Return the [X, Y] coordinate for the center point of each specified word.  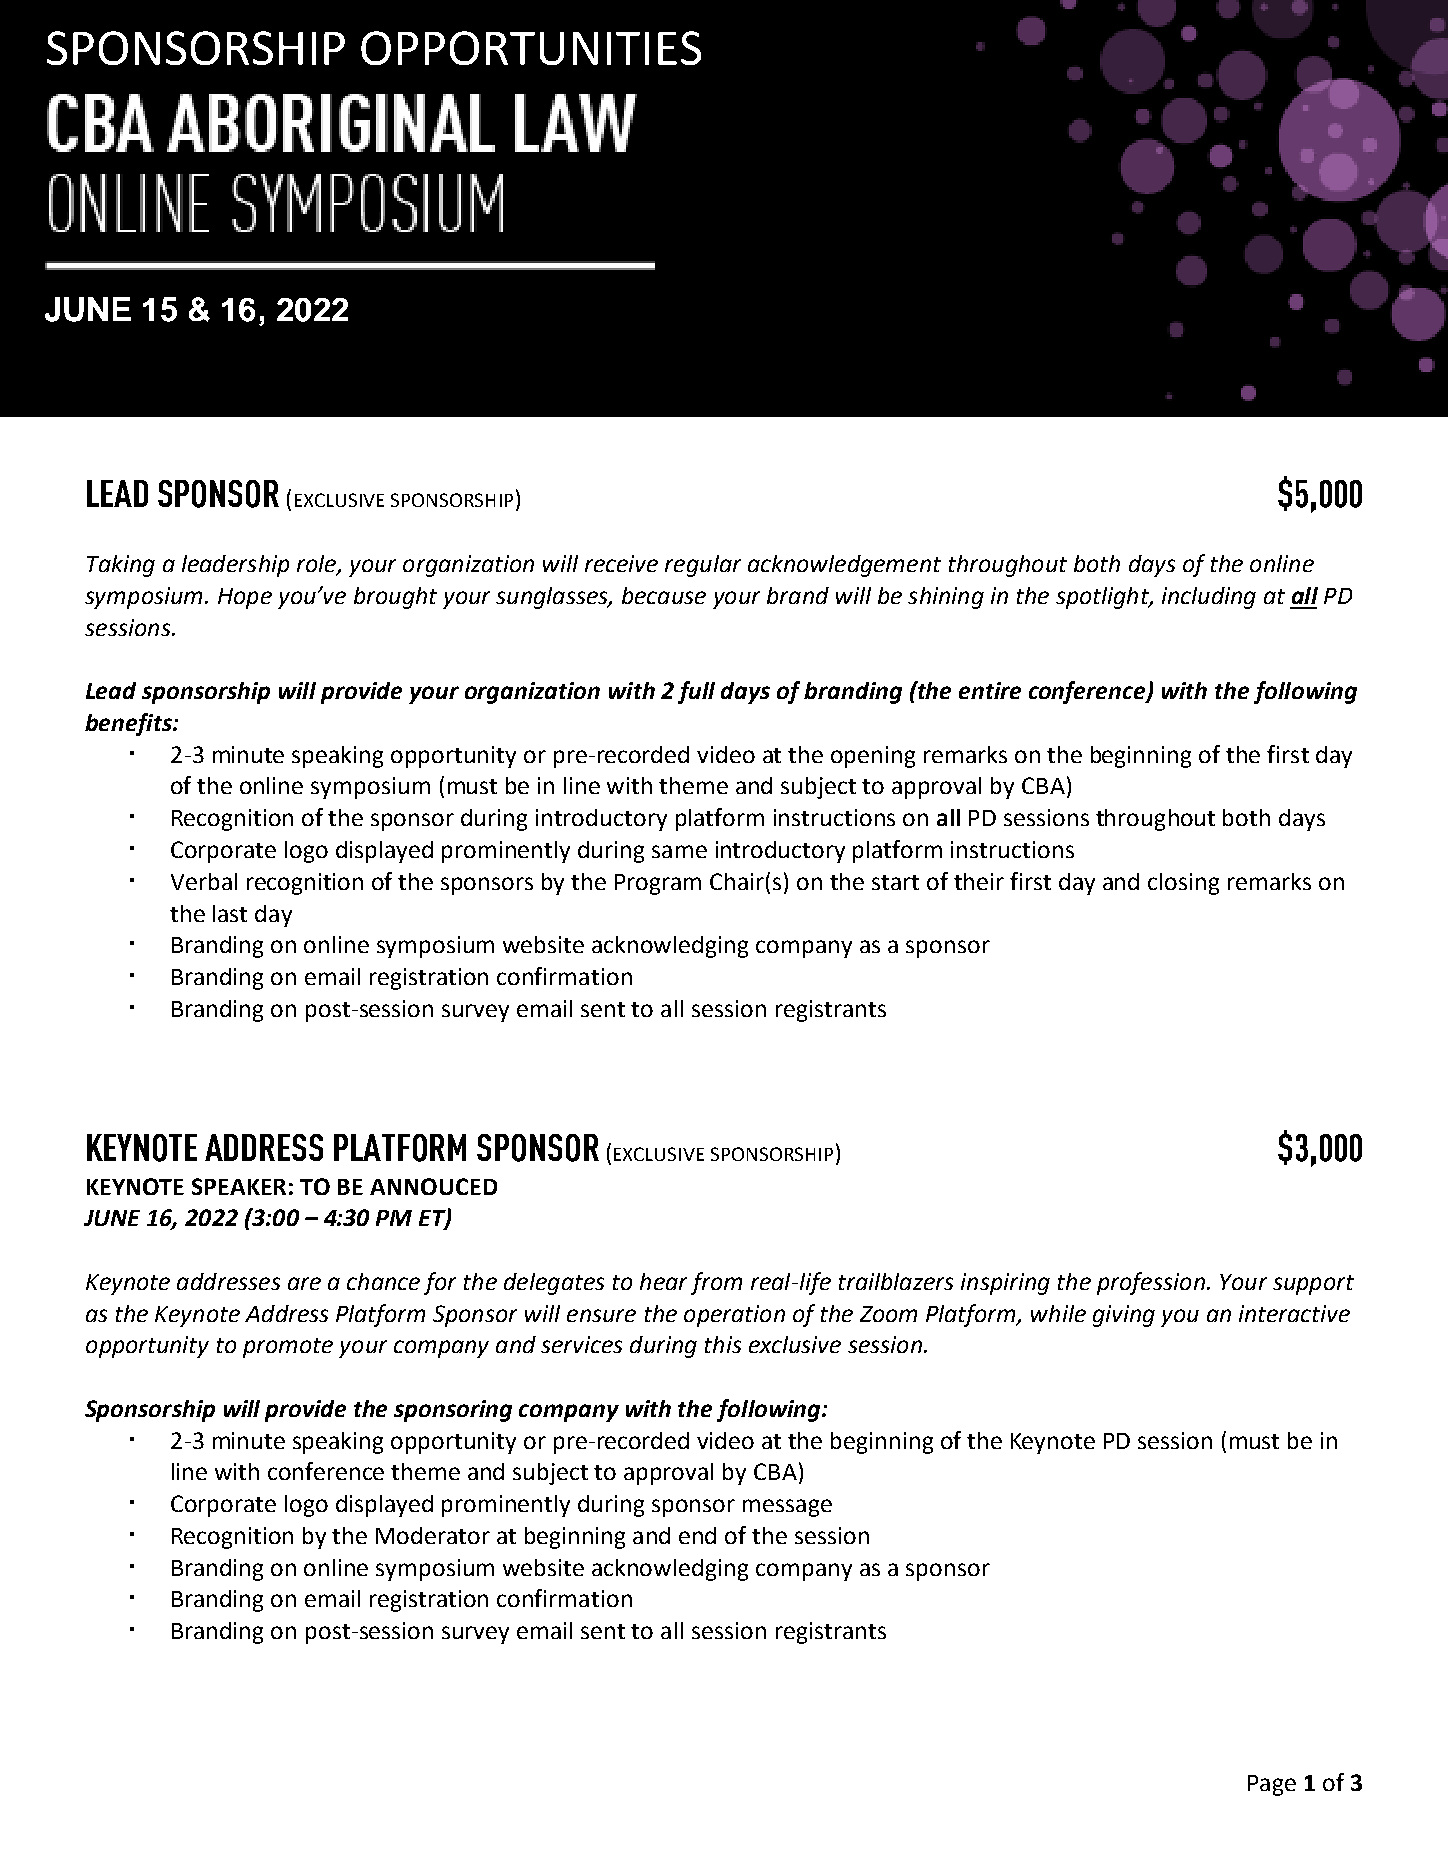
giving [1124, 1316]
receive [621, 563]
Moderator [433, 1535]
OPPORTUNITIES [531, 48]
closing [1183, 884]
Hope [245, 598]
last [230, 913]
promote [288, 1348]
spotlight [1103, 598]
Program [658, 884]
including [1209, 598]
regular [703, 566]
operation [734, 1316]
